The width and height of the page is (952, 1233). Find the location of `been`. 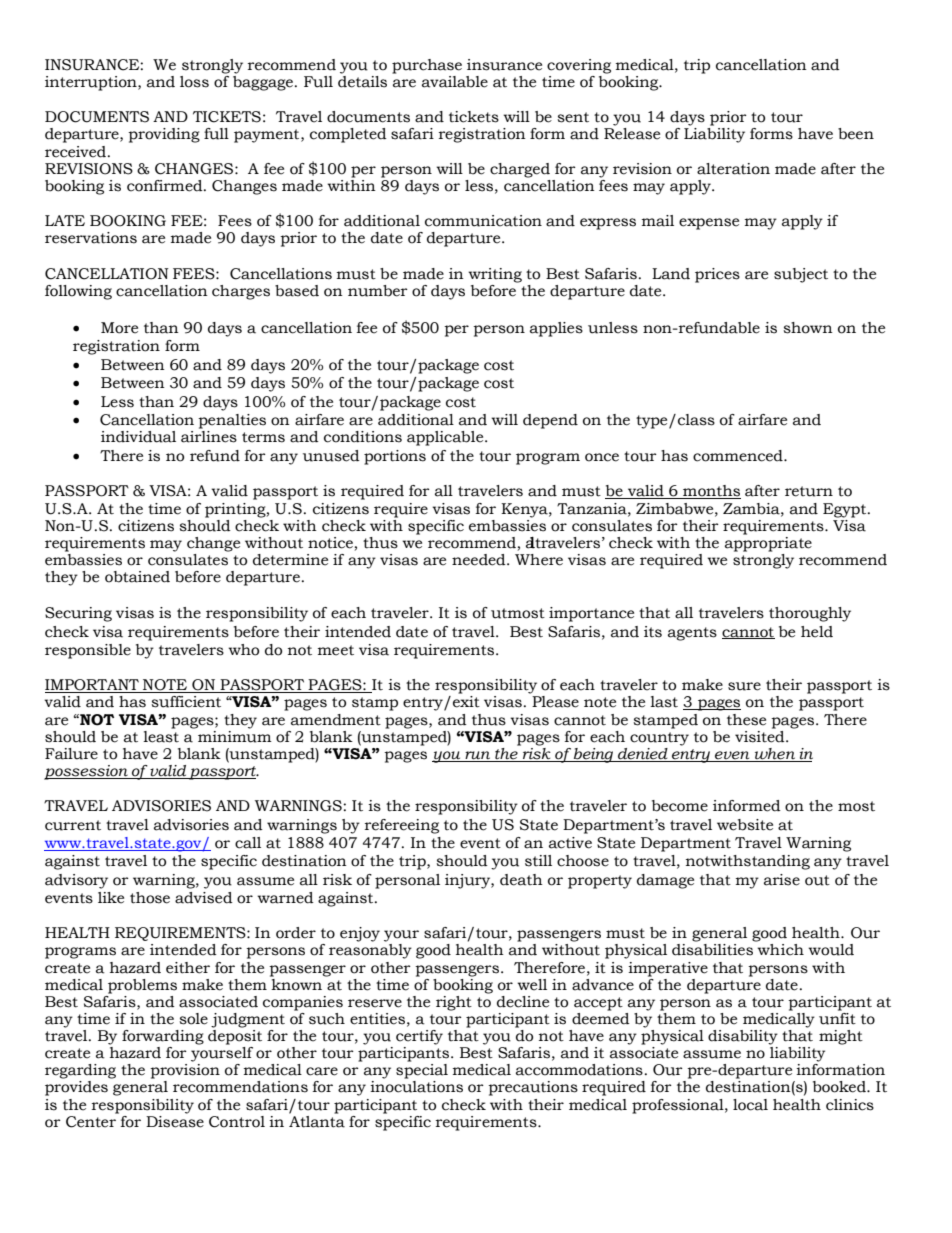

been is located at coordinates (856, 134).
